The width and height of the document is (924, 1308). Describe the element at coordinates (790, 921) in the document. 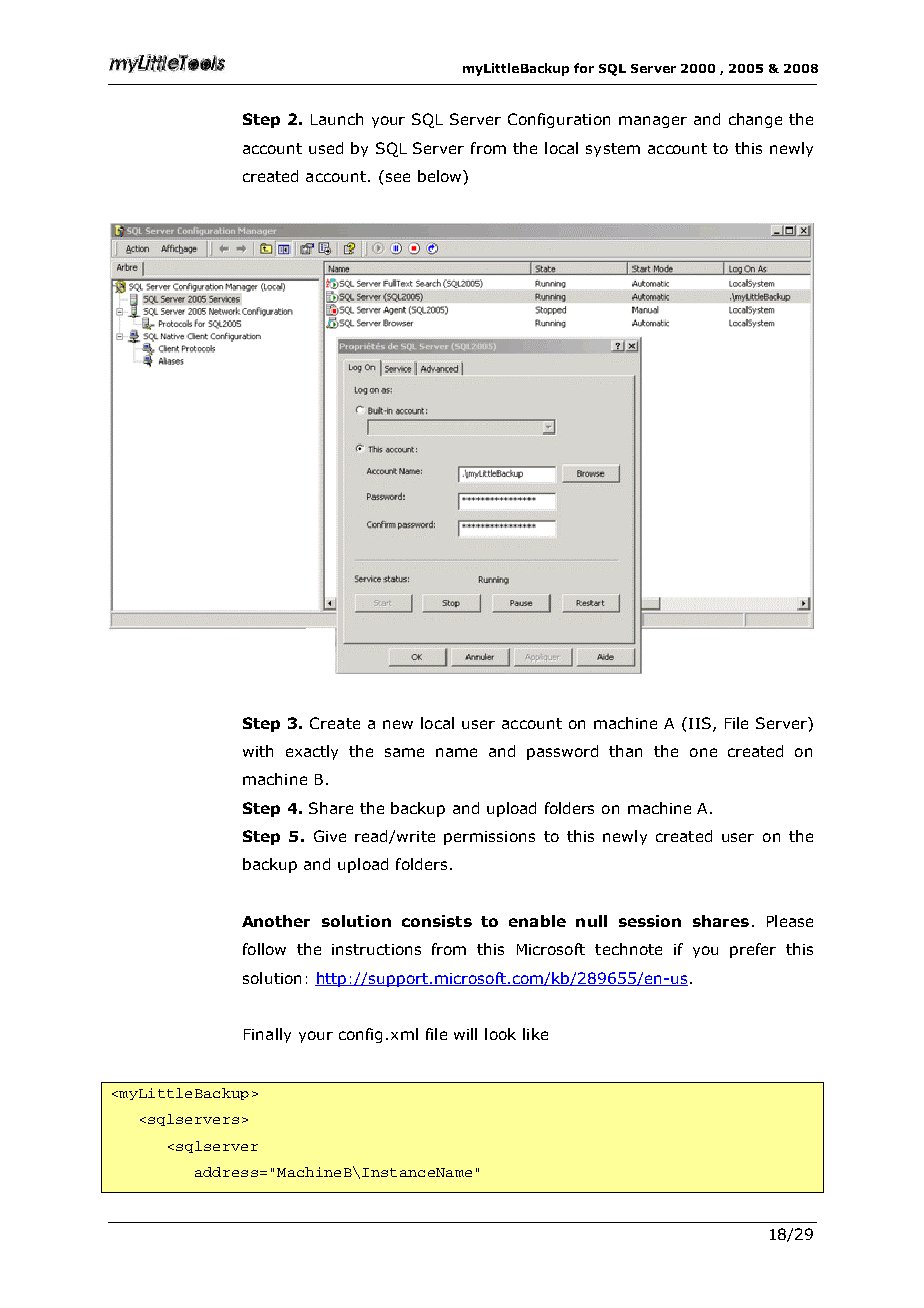

I see `Please` at that location.
